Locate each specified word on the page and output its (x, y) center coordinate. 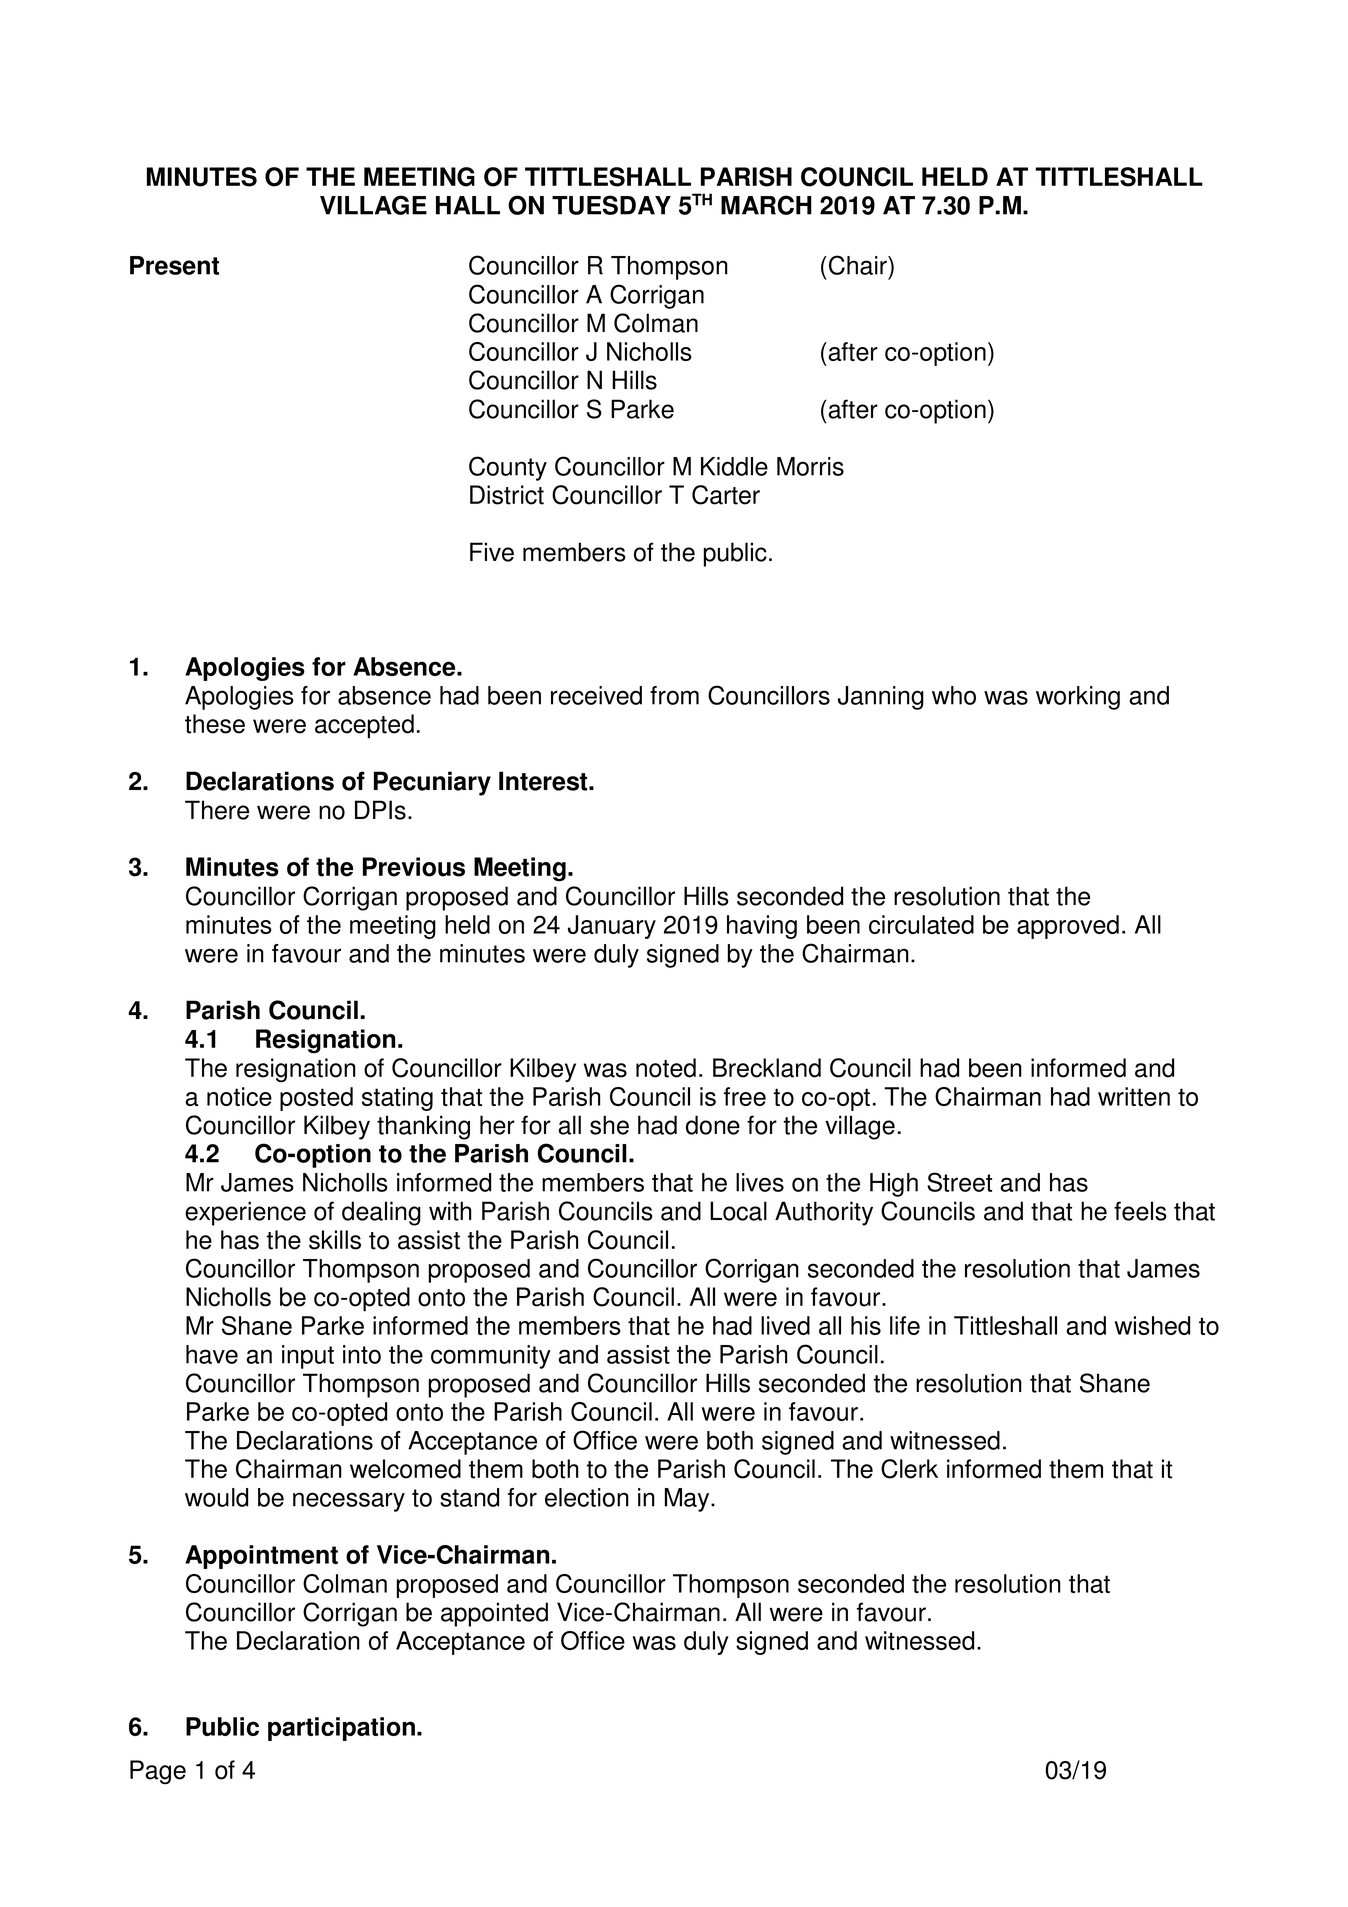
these (215, 724)
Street (959, 1182)
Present (174, 265)
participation (341, 1729)
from (674, 695)
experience (245, 1213)
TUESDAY (611, 205)
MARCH (766, 205)
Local (738, 1211)
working (1078, 698)
